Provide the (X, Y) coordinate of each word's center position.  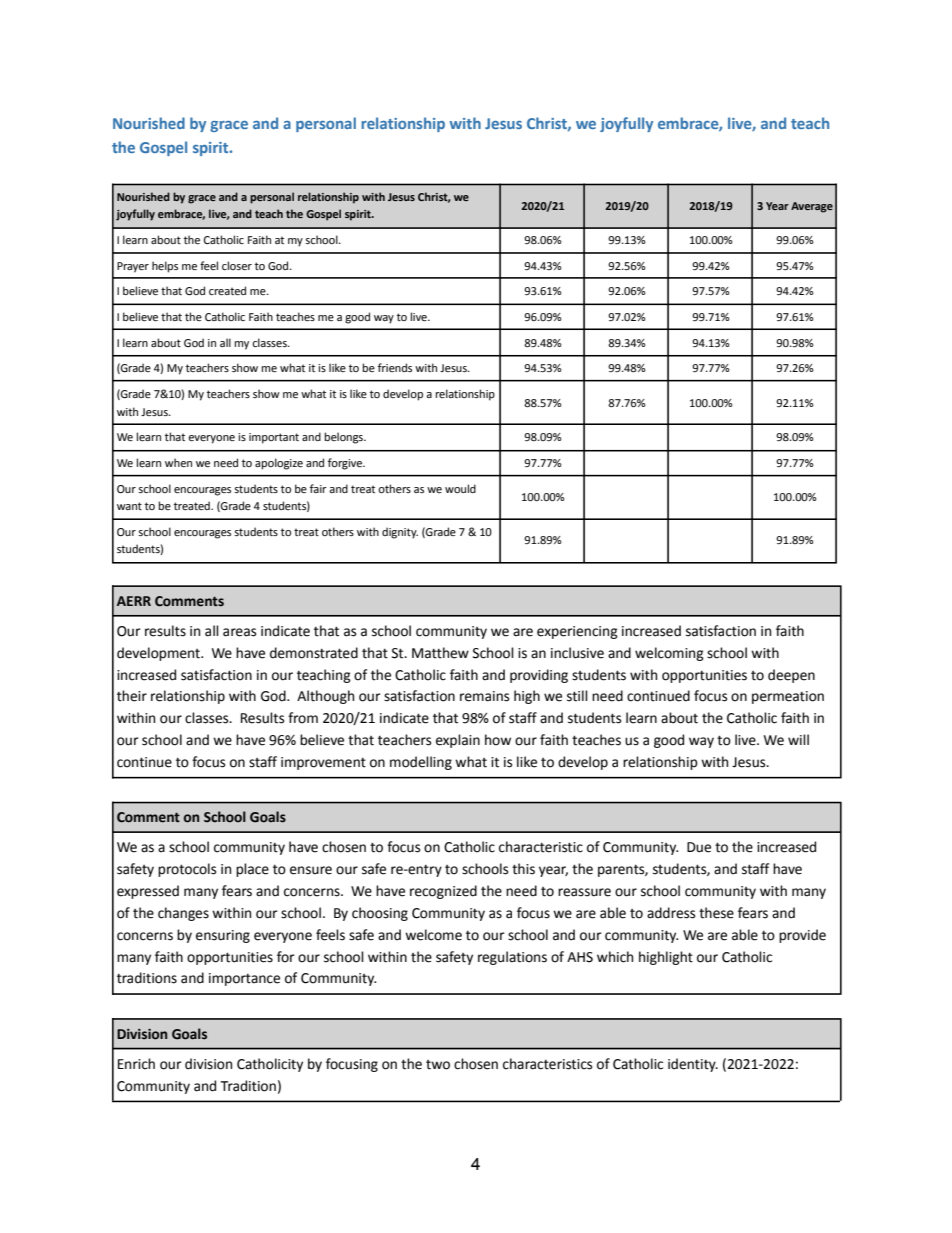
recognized (443, 892)
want (129, 506)
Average (812, 207)
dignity (400, 533)
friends (395, 367)
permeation (788, 697)
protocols (187, 870)
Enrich (136, 1064)
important (274, 438)
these (716, 913)
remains (484, 696)
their (132, 696)
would (460, 488)
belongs (344, 438)
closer (237, 265)
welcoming (669, 654)
